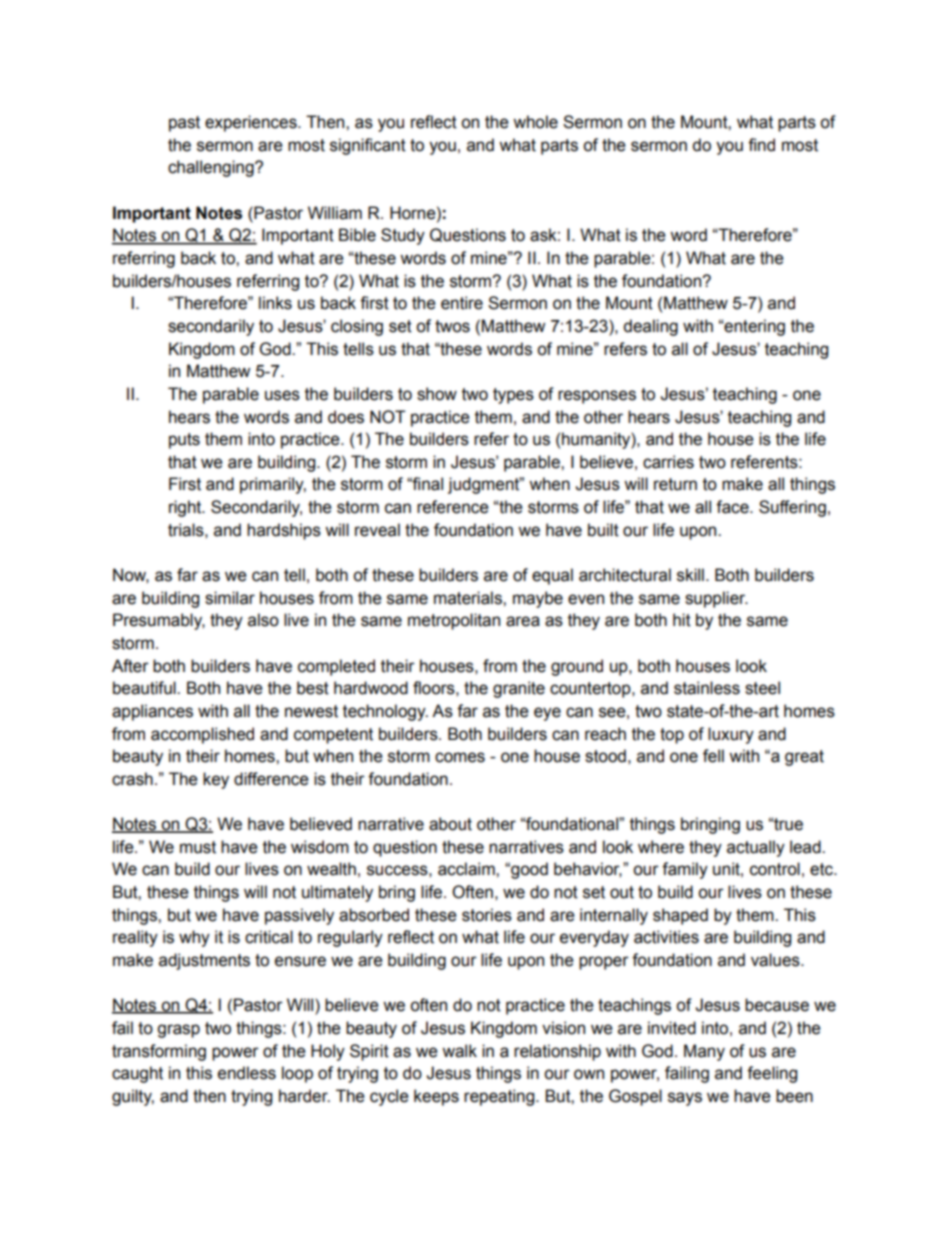  I want to click on endless, so click(247, 1073).
